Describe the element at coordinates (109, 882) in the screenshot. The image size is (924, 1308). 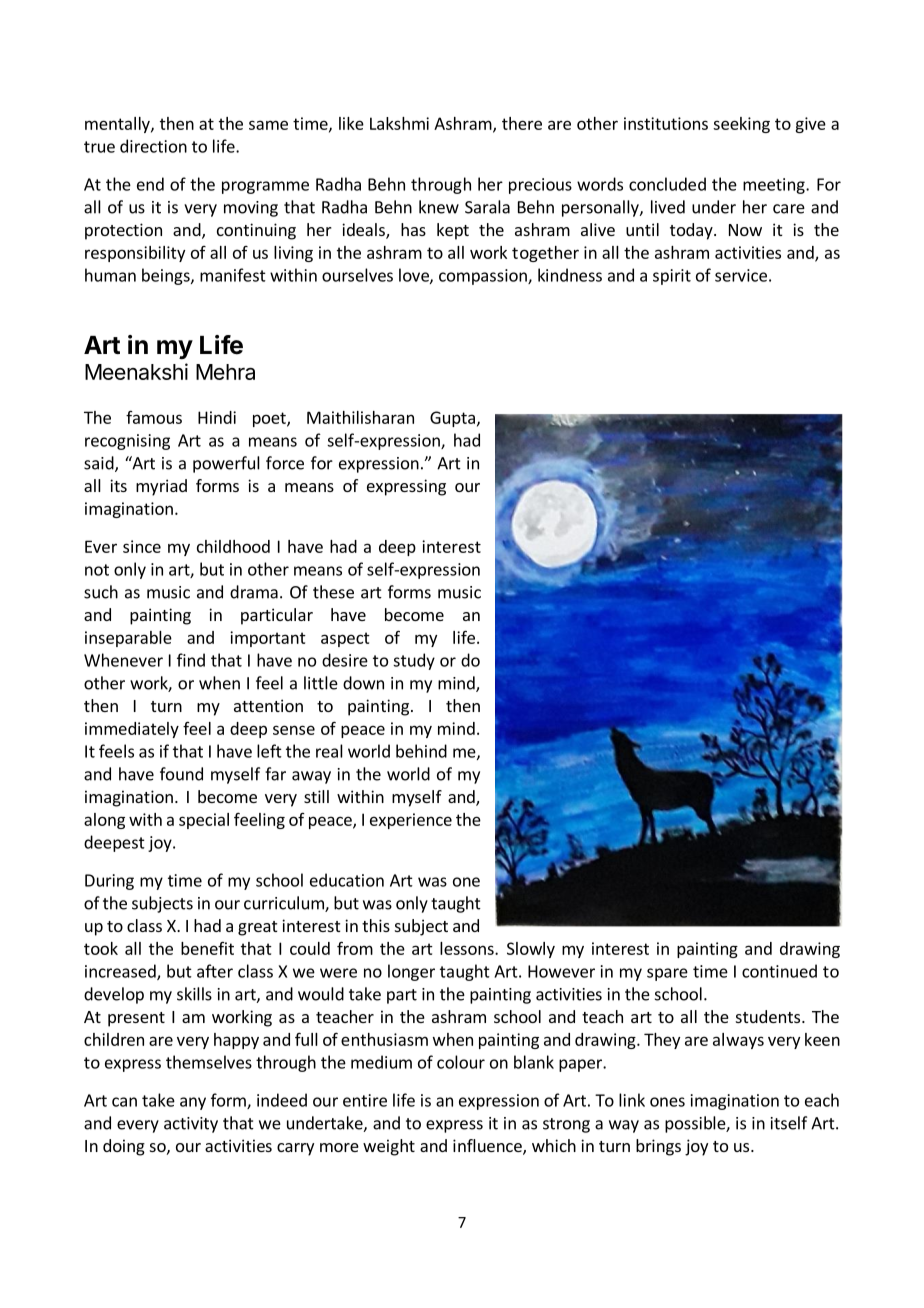
I see `During` at that location.
